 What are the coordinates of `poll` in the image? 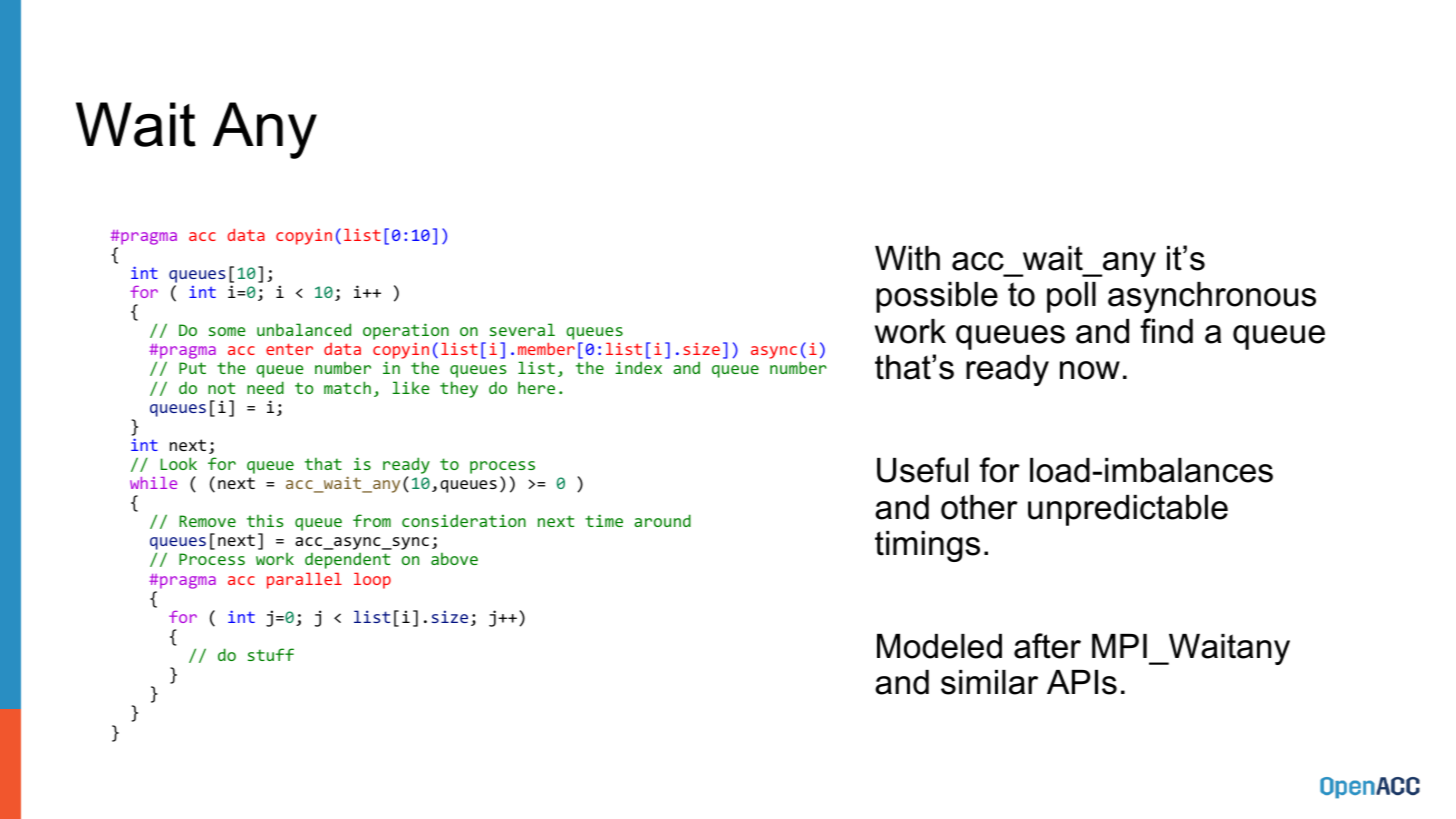 It's located at (1071, 297).
